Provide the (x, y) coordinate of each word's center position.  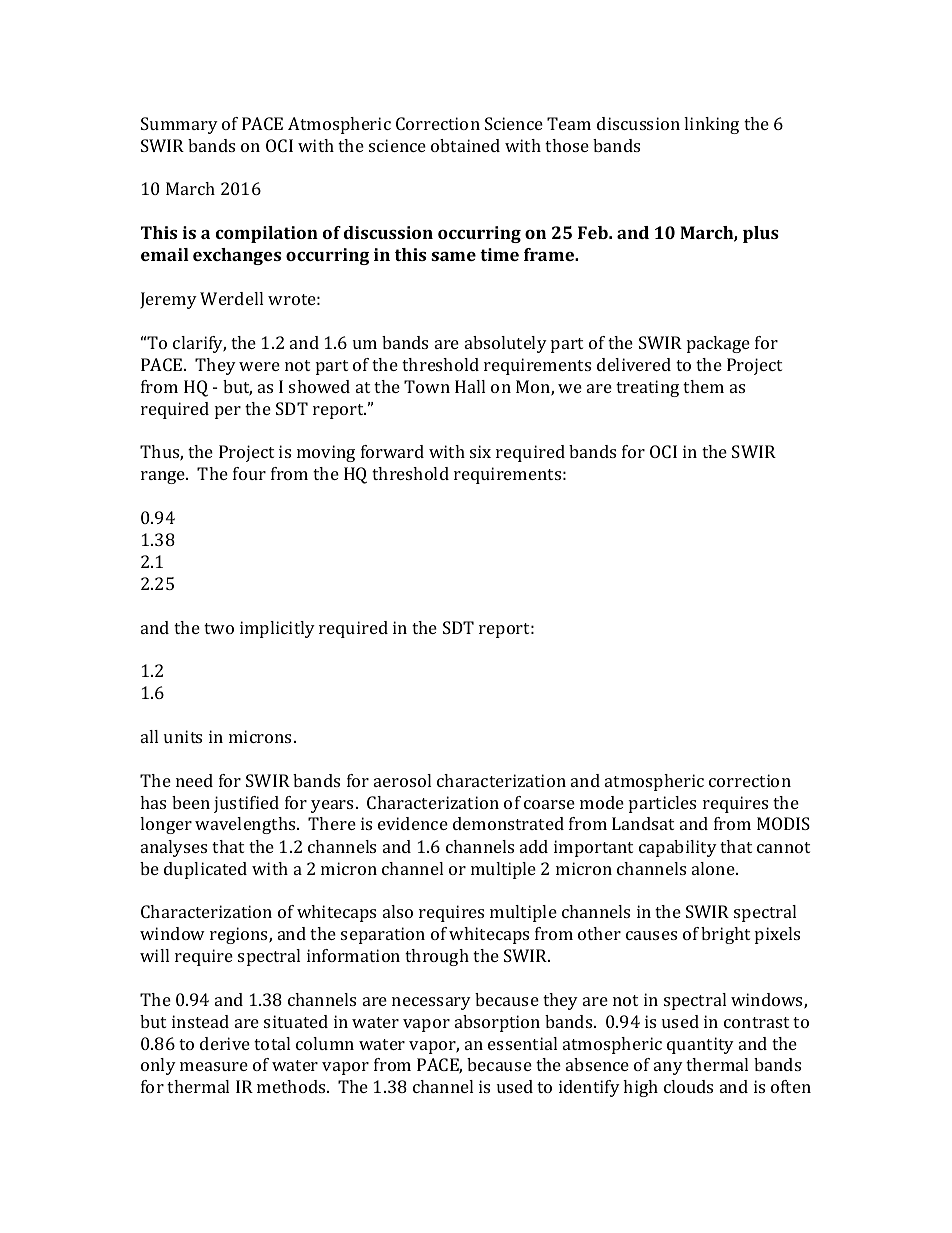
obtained (465, 145)
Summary (179, 125)
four (249, 473)
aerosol (402, 780)
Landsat (643, 823)
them (703, 386)
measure (214, 1066)
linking (711, 125)
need (194, 780)
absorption (497, 1023)
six (480, 451)
